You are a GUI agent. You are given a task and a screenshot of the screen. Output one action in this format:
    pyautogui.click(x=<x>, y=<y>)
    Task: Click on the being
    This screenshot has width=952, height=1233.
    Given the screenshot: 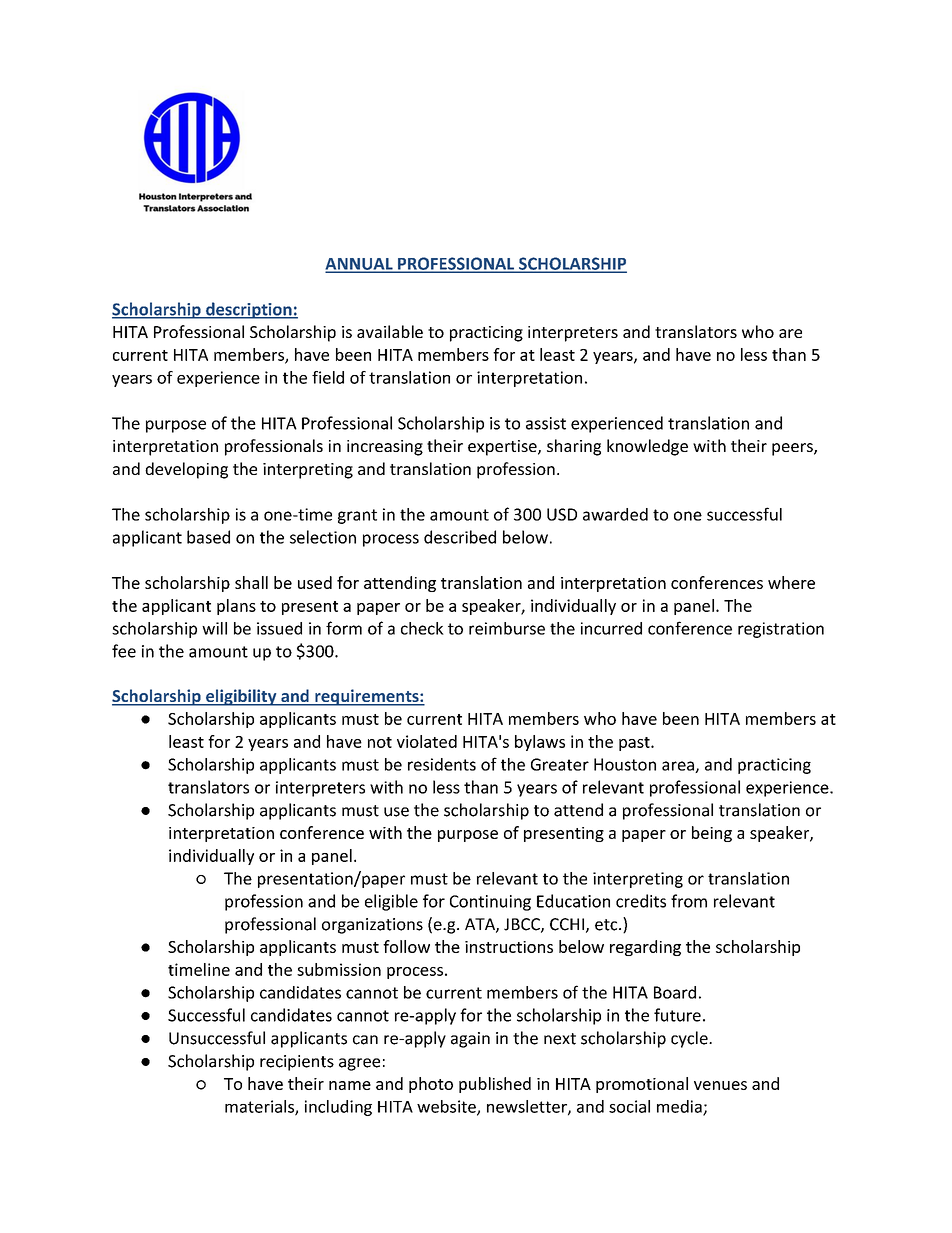 What is the action you would take?
    pyautogui.click(x=712, y=834)
